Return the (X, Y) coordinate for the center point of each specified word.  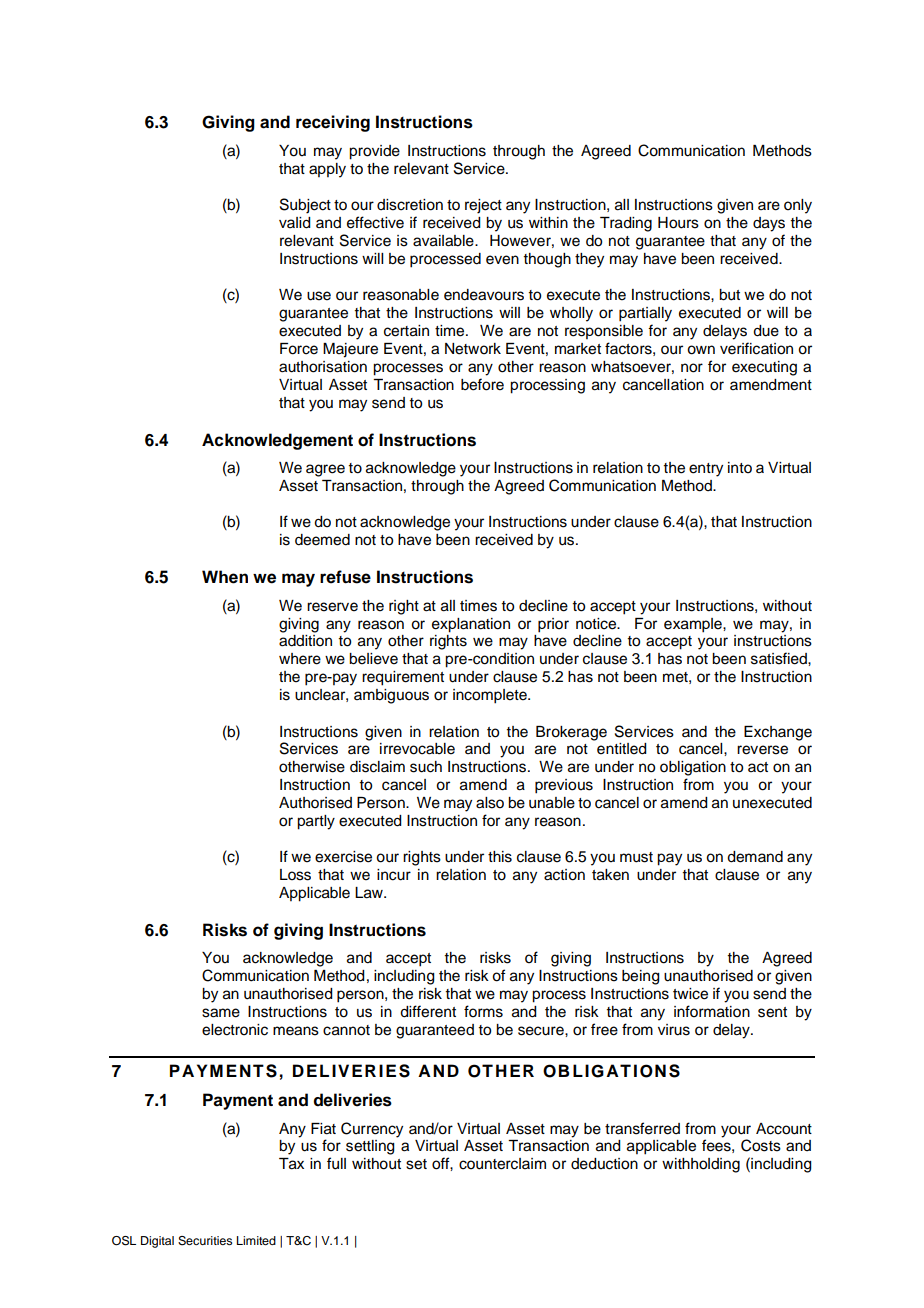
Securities (205, 1241)
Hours (678, 223)
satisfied (780, 658)
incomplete (491, 696)
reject (483, 206)
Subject (305, 206)
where (300, 659)
